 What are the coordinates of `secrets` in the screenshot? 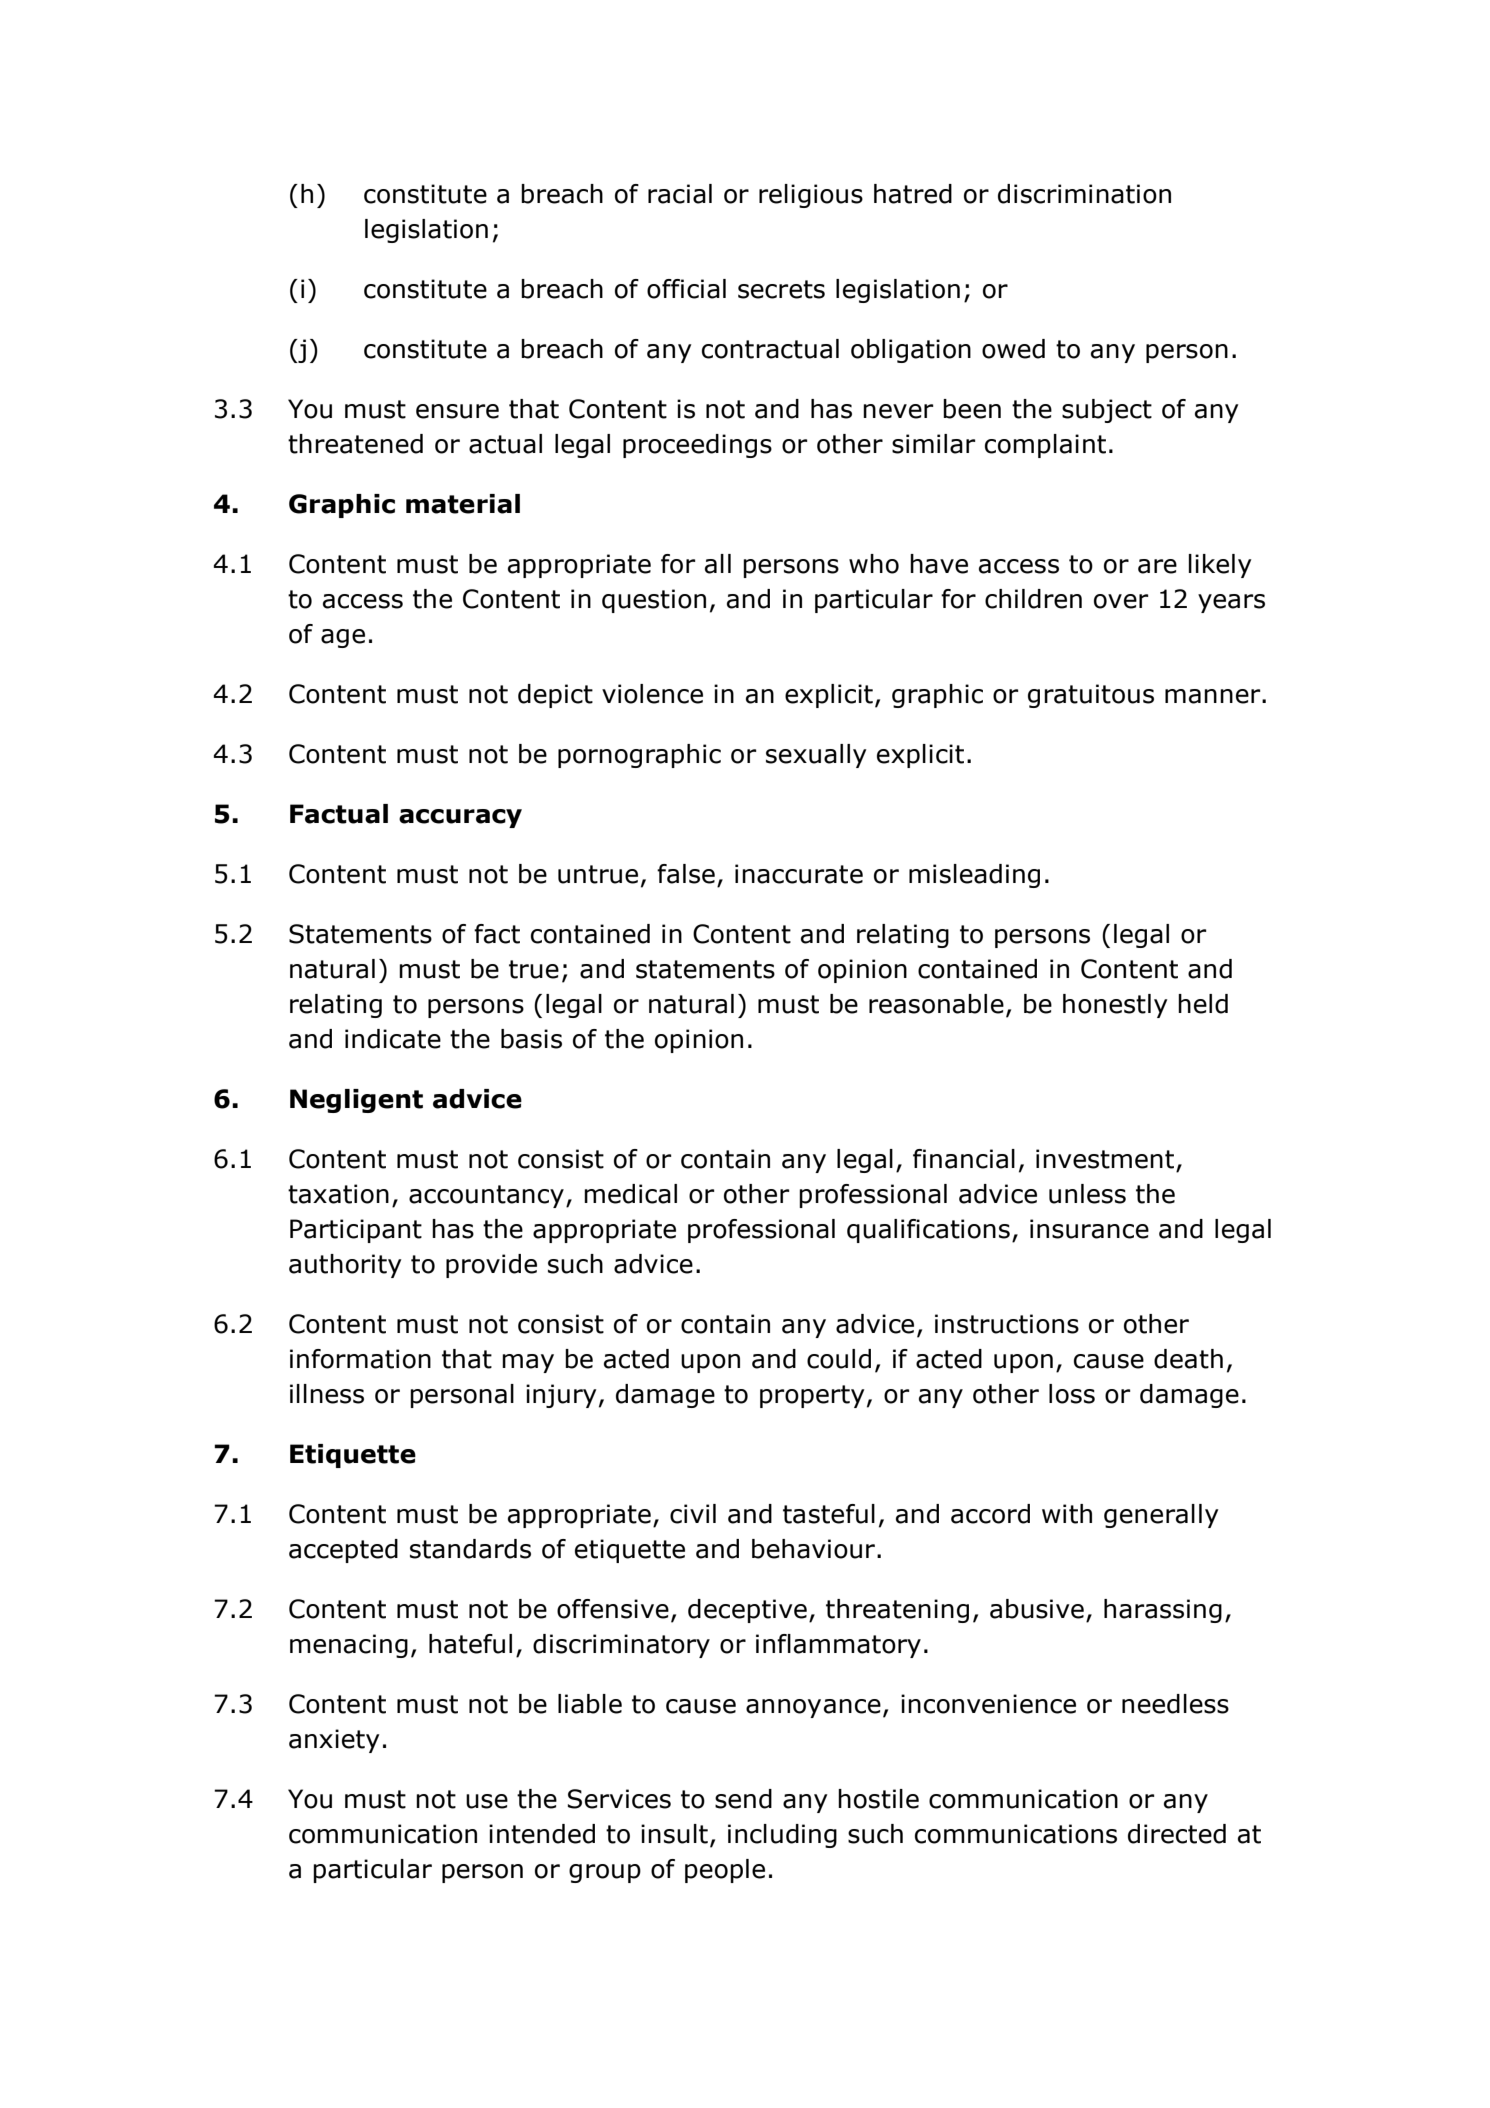 It's located at (781, 289).
